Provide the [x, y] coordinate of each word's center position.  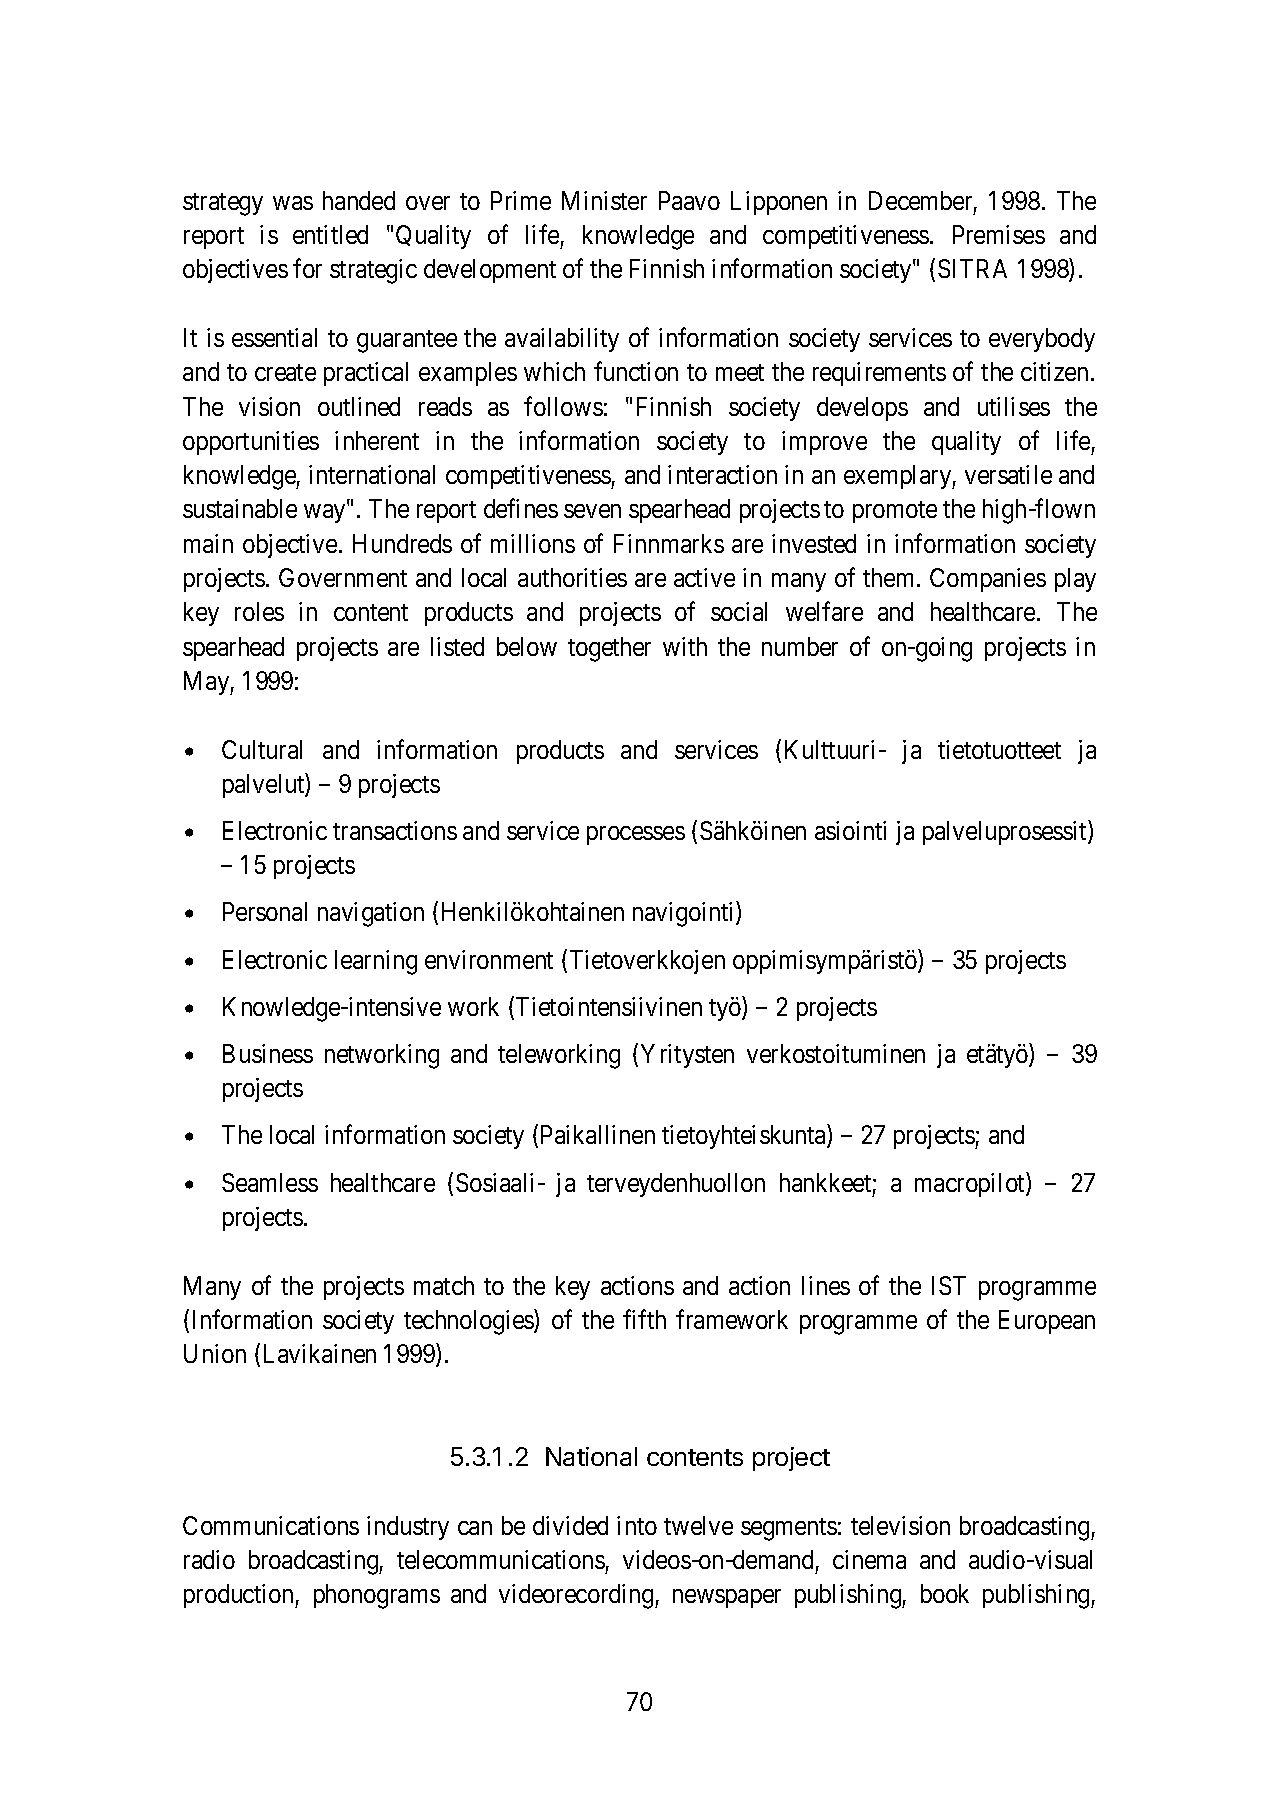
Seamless [270, 1182]
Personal [265, 911]
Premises [999, 234]
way [324, 514]
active [704, 577]
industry [408, 1528]
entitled [330, 234]
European [1047, 1322]
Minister [604, 200]
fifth [644, 1319]
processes [636, 835]
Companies [988, 580]
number [800, 646]
